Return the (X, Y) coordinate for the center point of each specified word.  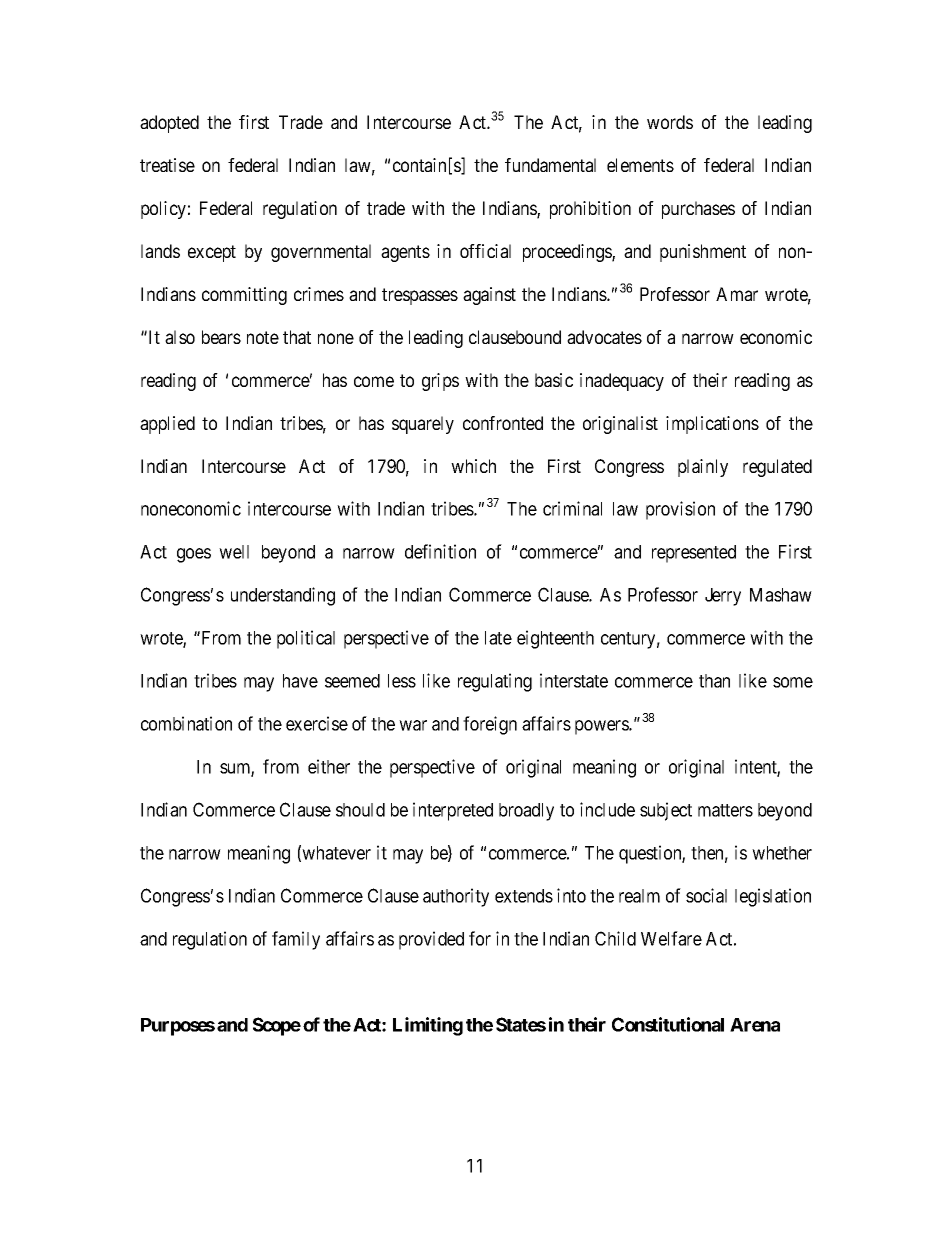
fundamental (550, 165)
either (329, 766)
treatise (167, 165)
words (670, 122)
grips (440, 382)
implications (712, 425)
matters (725, 810)
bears (221, 337)
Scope (277, 1026)
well (234, 552)
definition (440, 551)
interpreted (453, 811)
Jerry (723, 597)
